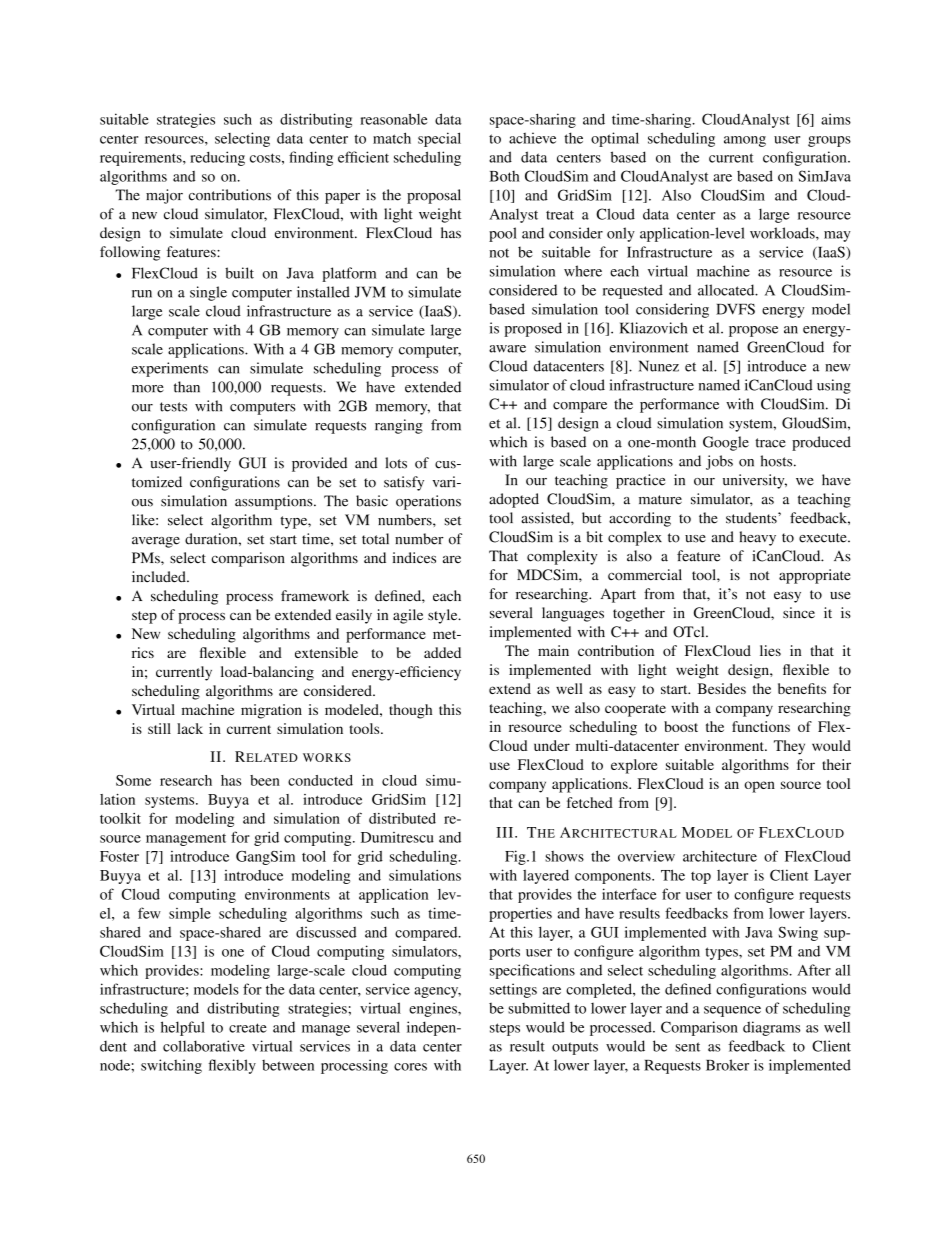 This page has width=952, height=1233. I want to click on engines, so click(434, 1009).
